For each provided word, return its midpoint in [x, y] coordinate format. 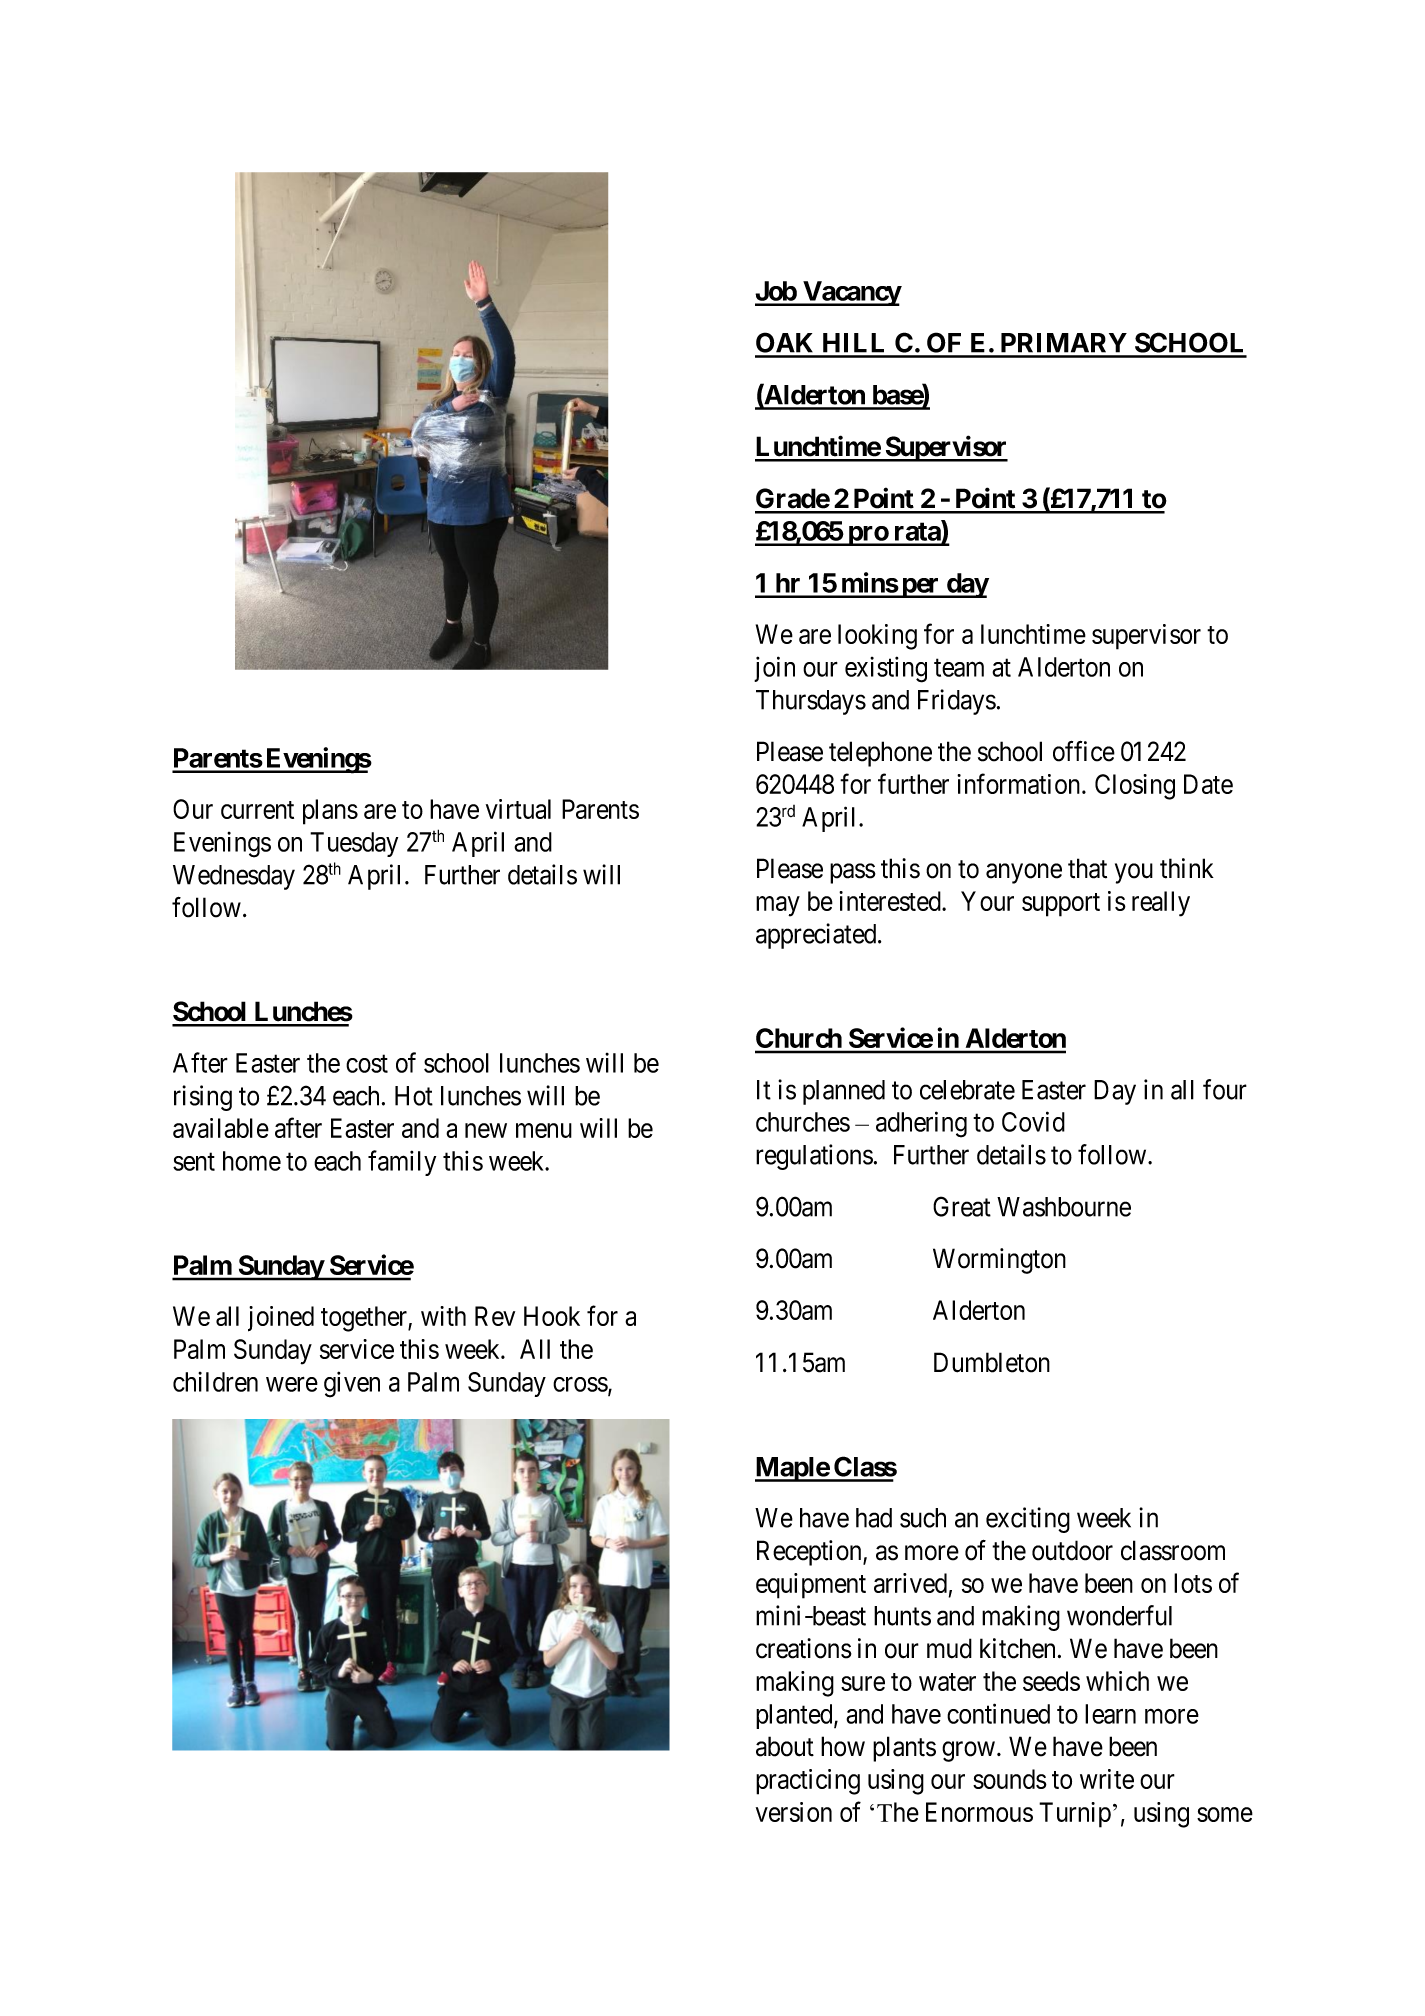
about [785, 1746]
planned [844, 1092]
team [959, 668]
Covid [1033, 1121]
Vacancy [851, 293]
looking [877, 637]
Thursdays [811, 702]
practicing [808, 1782]
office [1084, 751]
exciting [1028, 1520]
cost [367, 1064]
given [352, 1384]
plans [330, 812]
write [1107, 1779]
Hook [552, 1316]
